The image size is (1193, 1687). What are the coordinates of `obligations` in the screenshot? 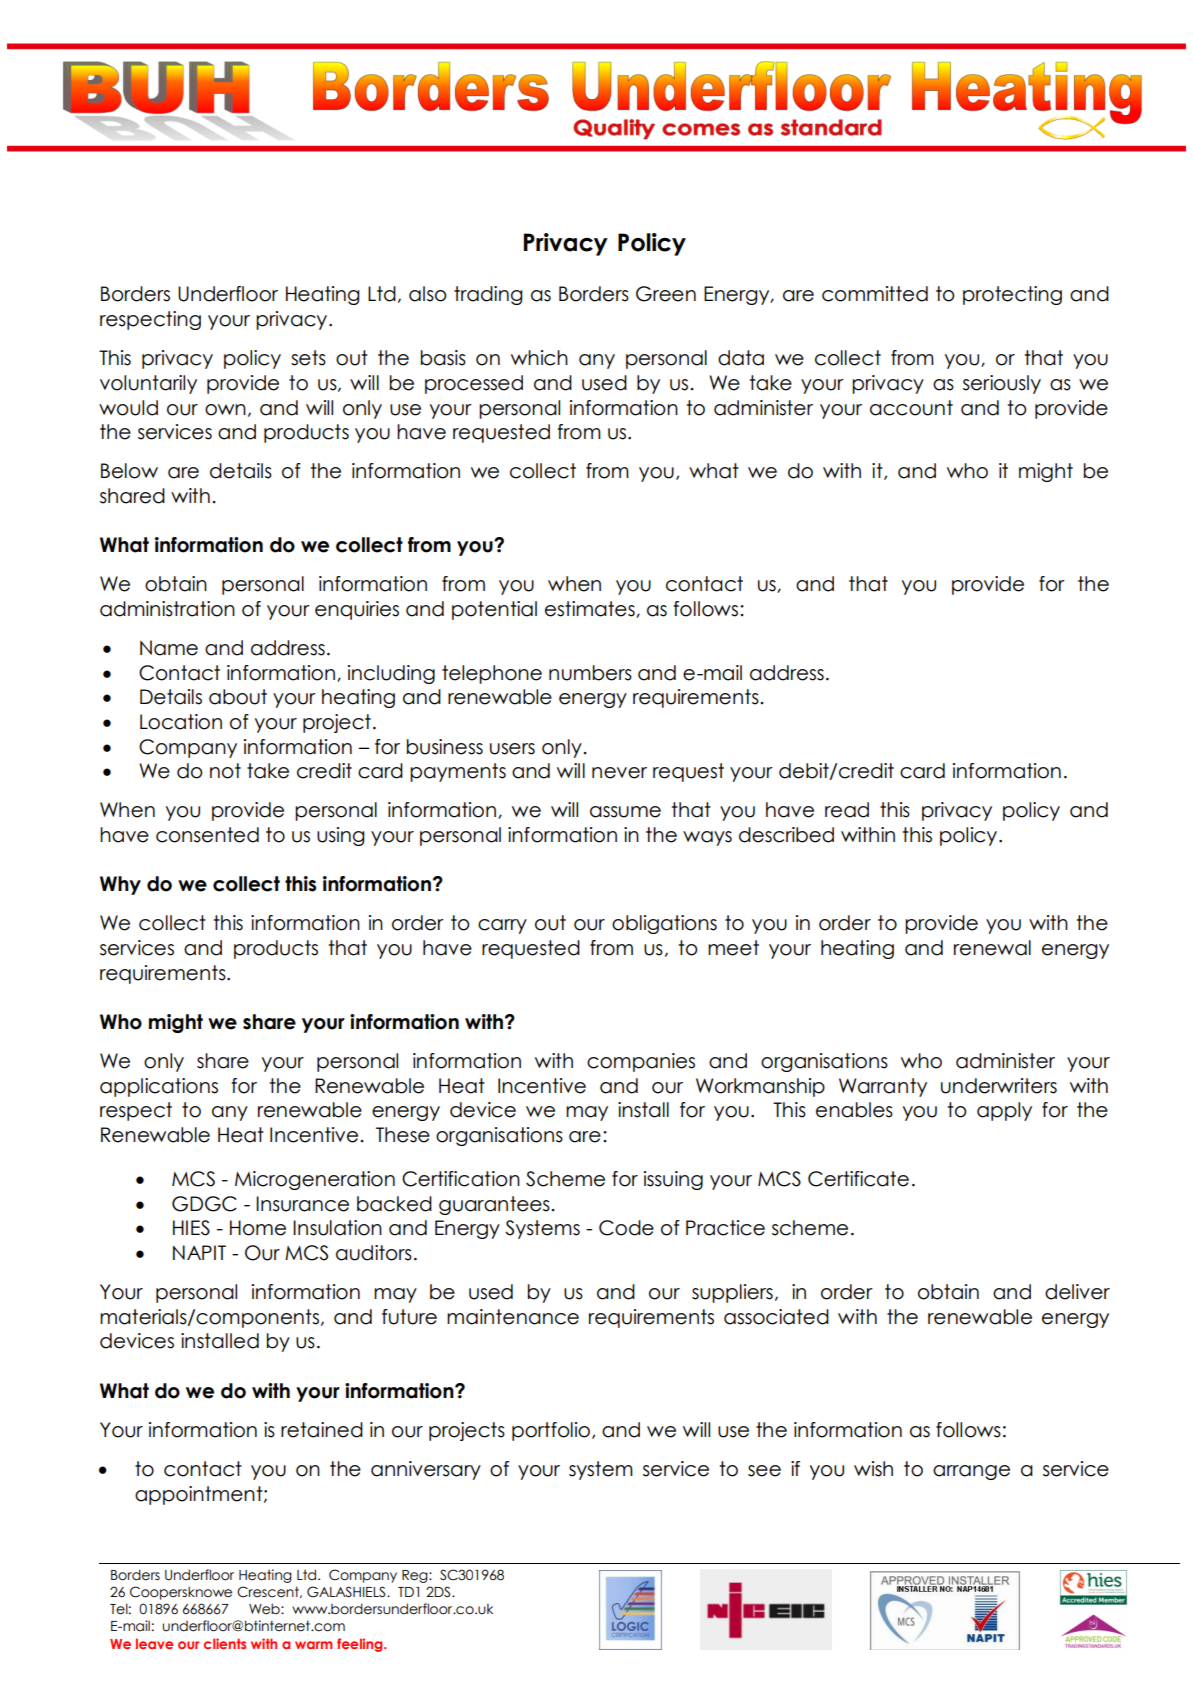 It's located at (664, 924).
